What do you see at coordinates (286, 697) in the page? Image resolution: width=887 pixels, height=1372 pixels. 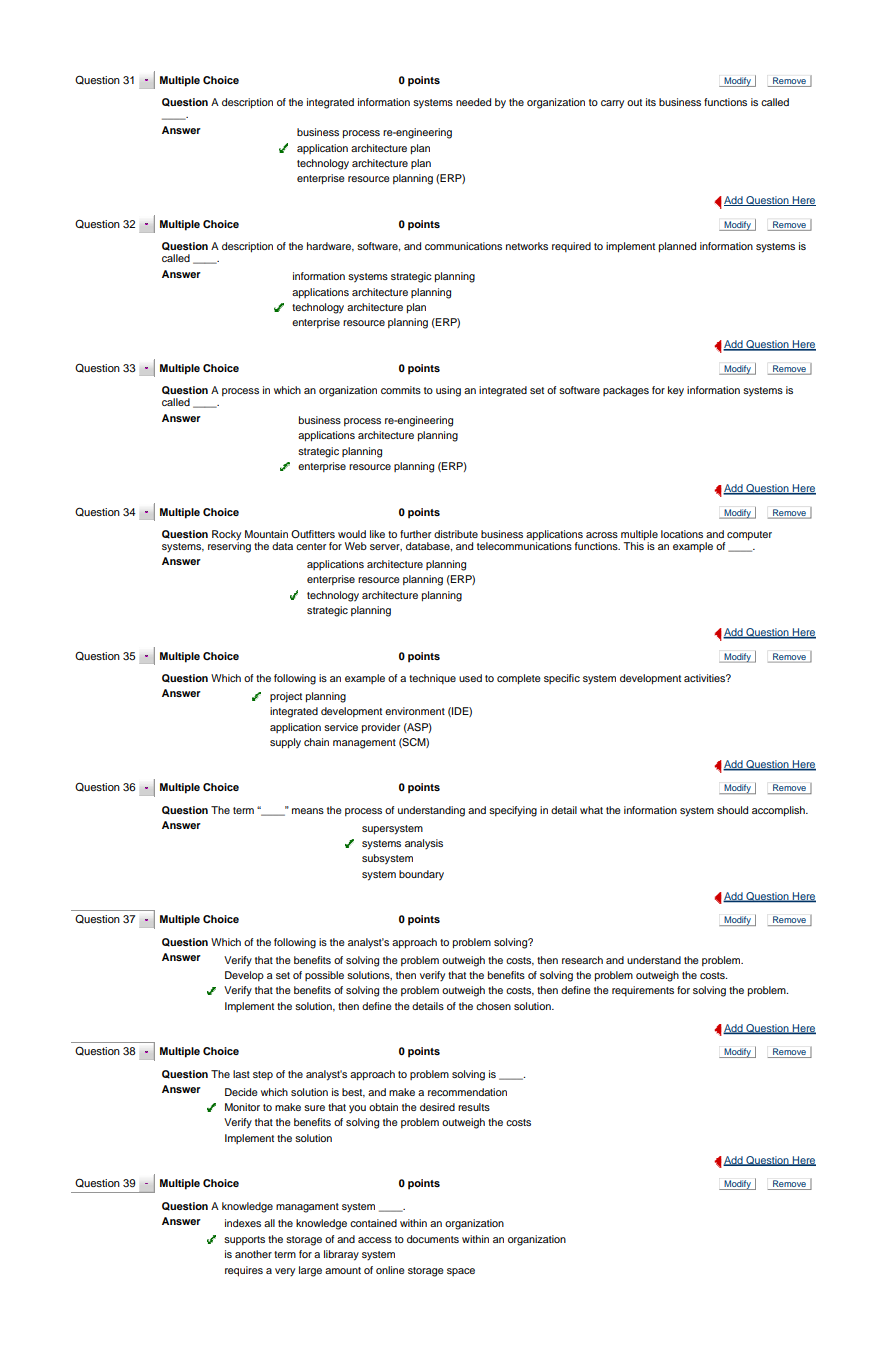 I see `project` at bounding box center [286, 697].
